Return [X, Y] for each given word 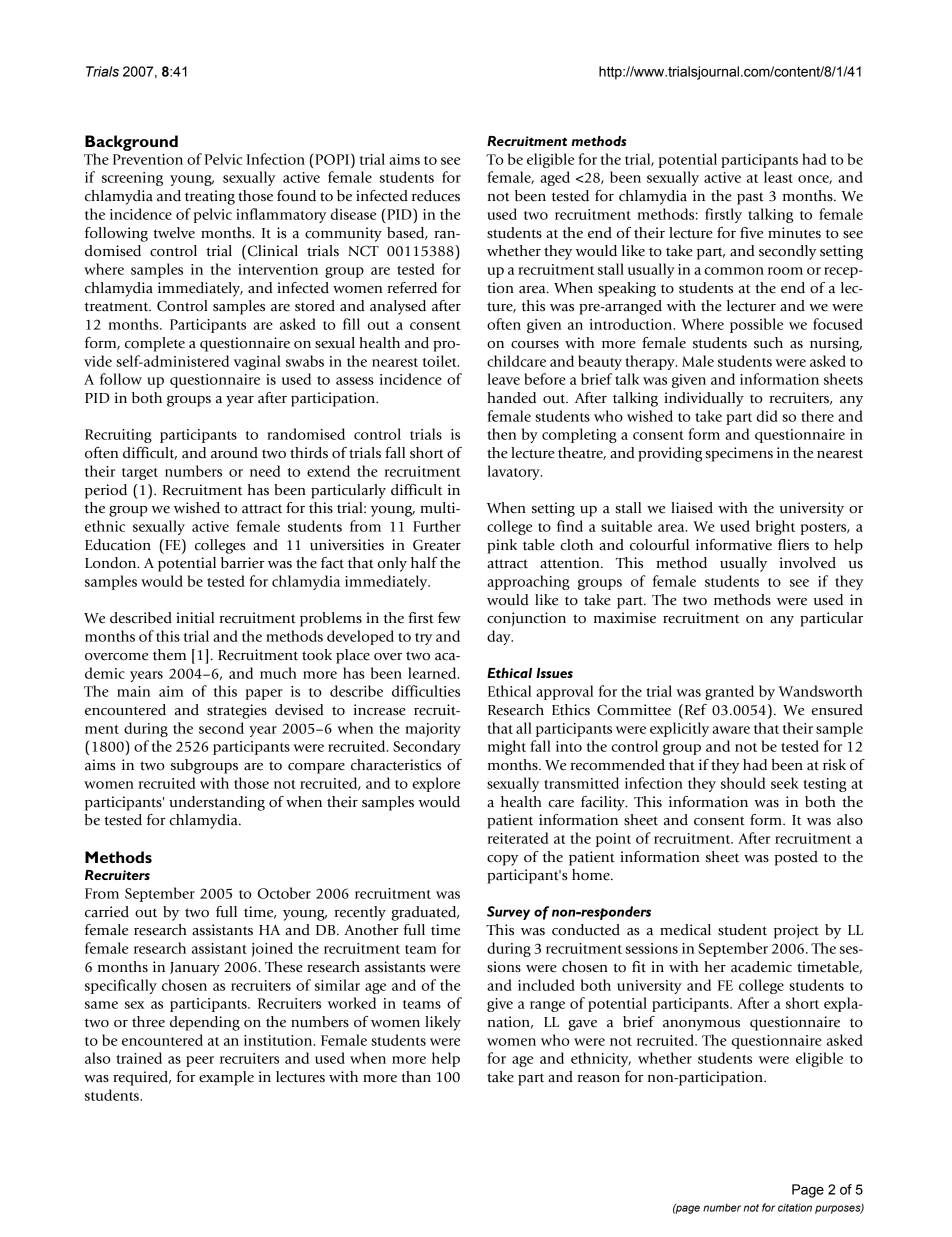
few [449, 618]
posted [796, 858]
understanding [217, 803]
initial [195, 618]
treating [210, 197]
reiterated [518, 838]
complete [155, 344]
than [416, 1077]
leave [504, 379]
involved [808, 563]
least [778, 177]
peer [200, 1061]
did [767, 416]
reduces [436, 196]
